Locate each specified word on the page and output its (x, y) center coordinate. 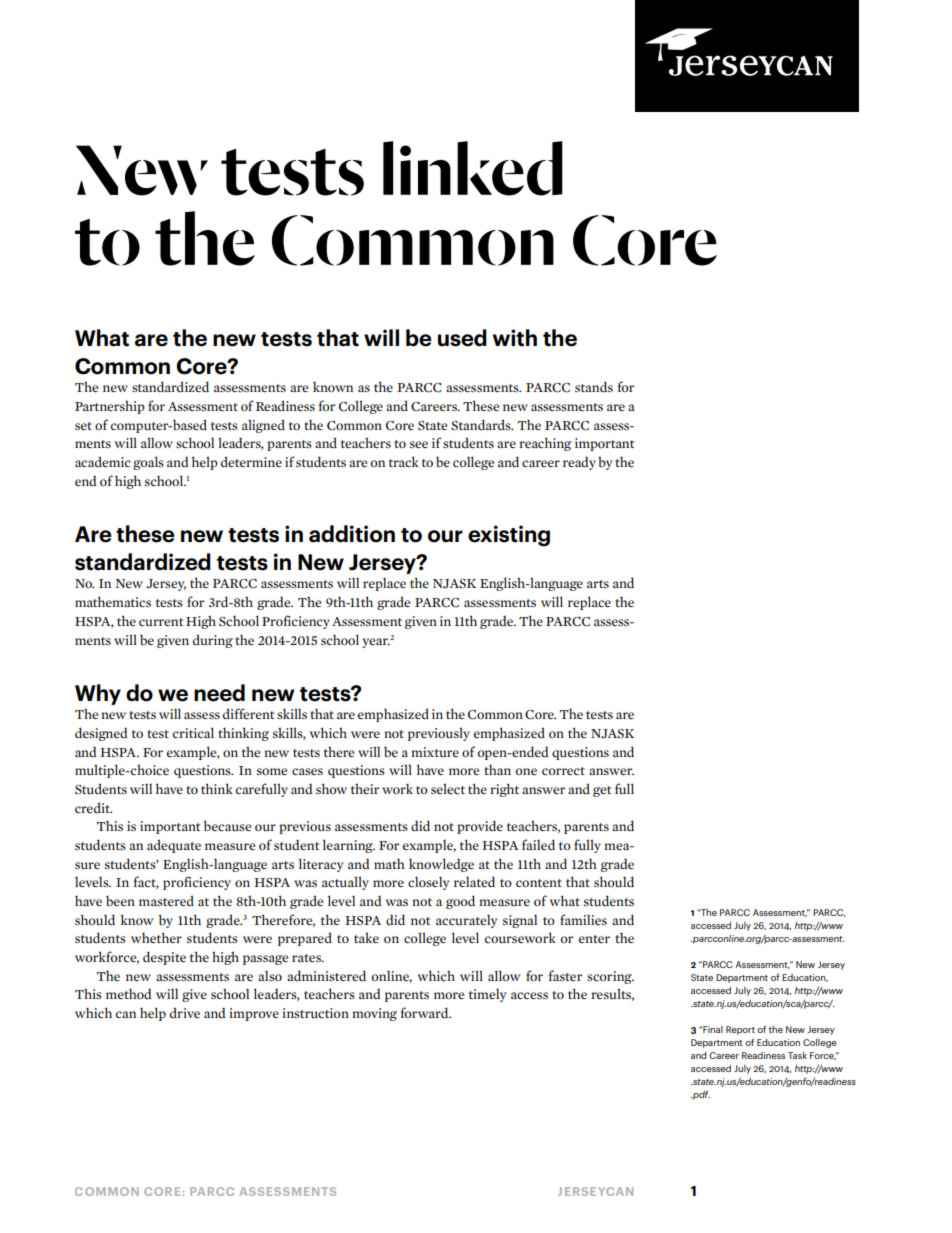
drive (185, 1012)
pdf (700, 1095)
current (161, 622)
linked (473, 168)
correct (563, 771)
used (462, 338)
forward (425, 1012)
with (515, 338)
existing (509, 536)
